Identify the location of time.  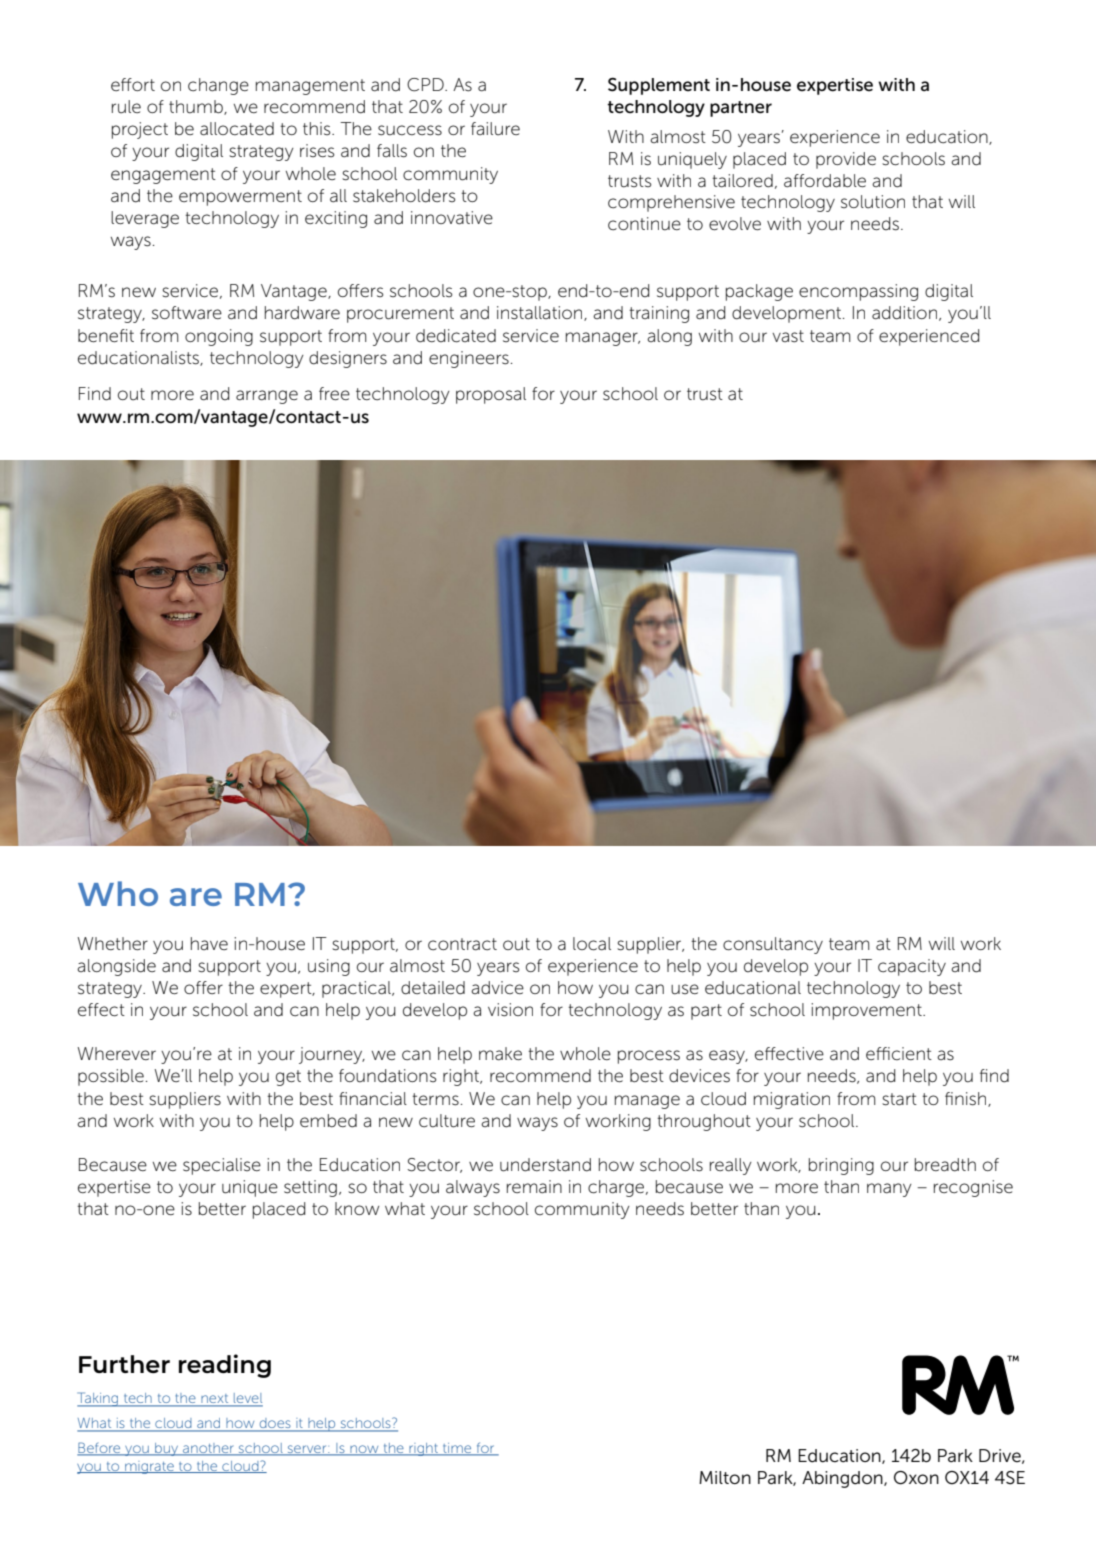
(457, 1449).
